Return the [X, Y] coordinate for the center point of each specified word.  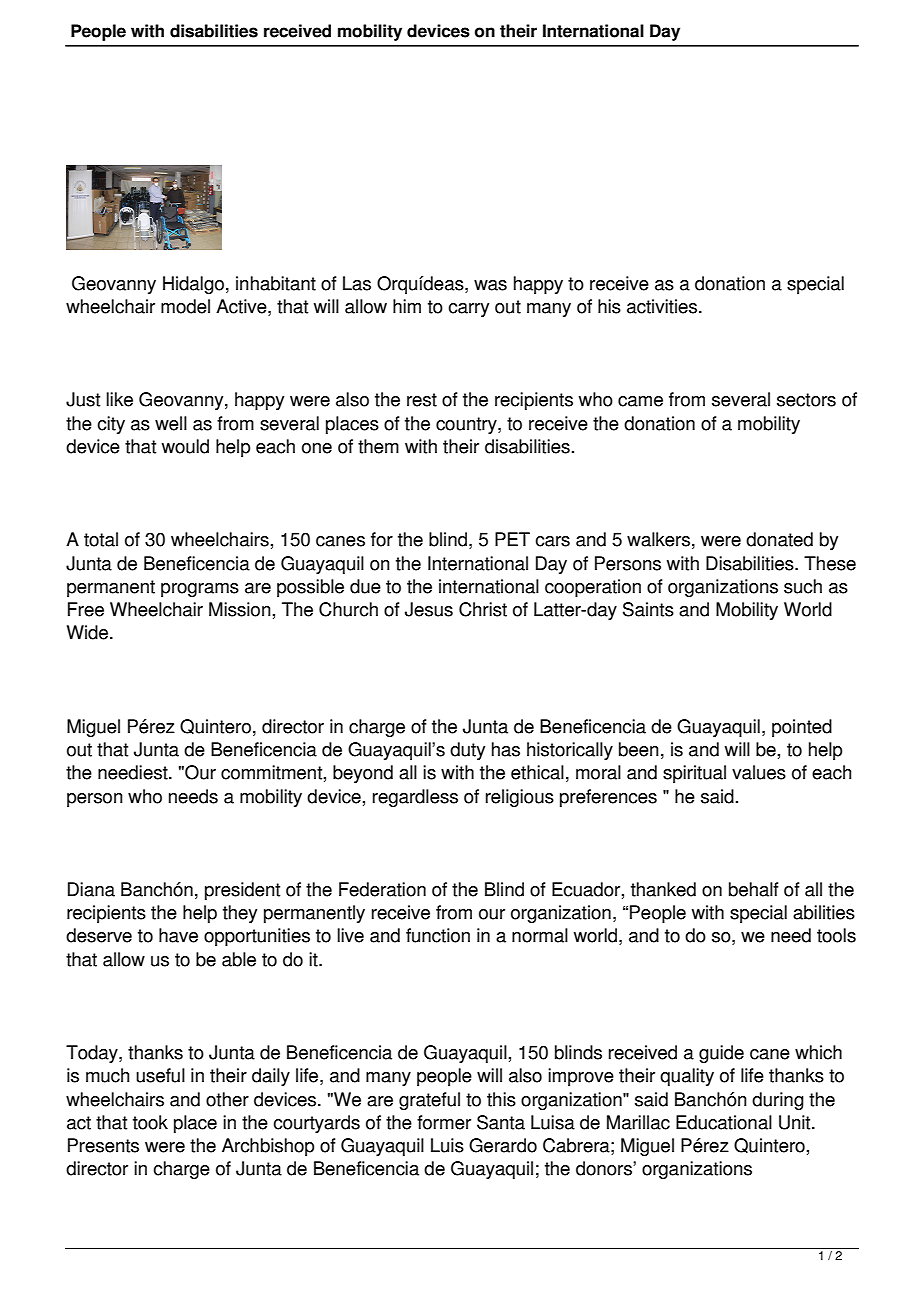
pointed [802, 728]
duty [467, 751]
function [438, 935]
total [101, 539]
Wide [89, 632]
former [444, 1122]
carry [468, 310]
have [178, 935]
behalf [754, 889]
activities [663, 306]
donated [779, 539]
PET [512, 539]
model [185, 306]
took [150, 1122]
